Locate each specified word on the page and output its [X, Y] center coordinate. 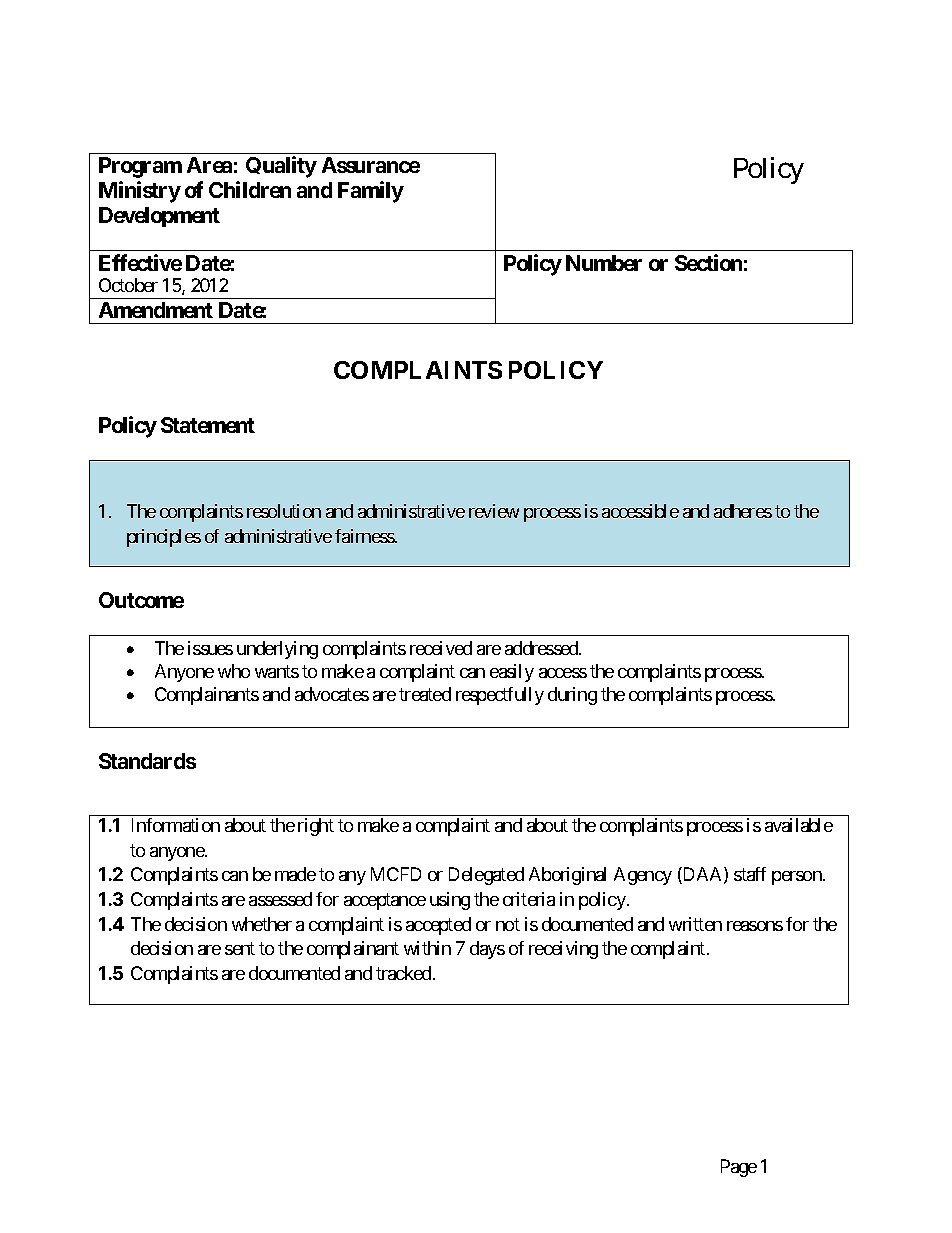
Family [371, 192]
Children [250, 189]
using [450, 901]
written [695, 924]
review [494, 511]
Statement [208, 425]
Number [604, 263]
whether [262, 924]
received [441, 648]
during [572, 696]
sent [240, 949]
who [234, 671]
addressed [542, 648]
